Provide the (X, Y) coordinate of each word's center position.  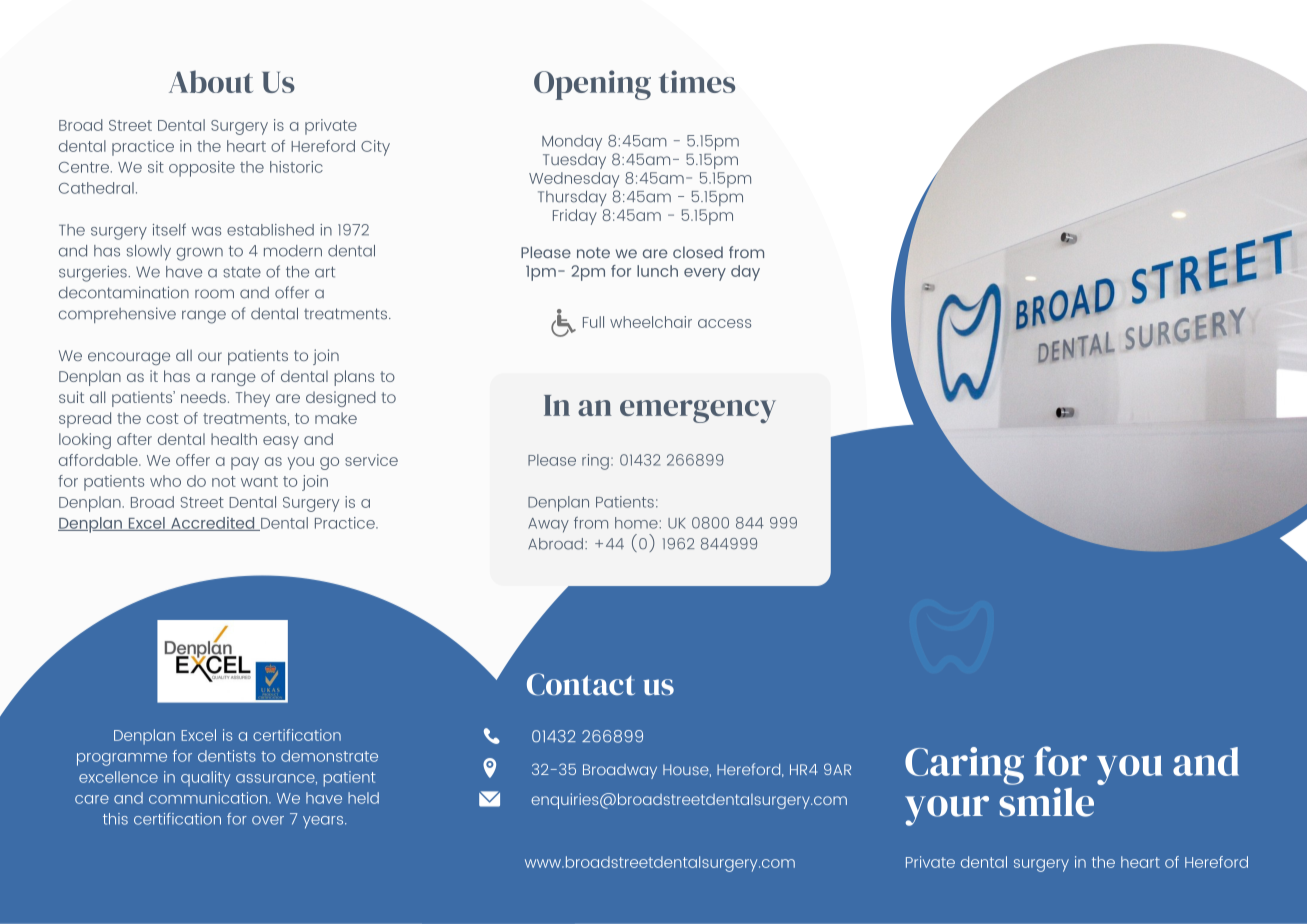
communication (209, 798)
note (593, 252)
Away (548, 525)
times (697, 81)
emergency (698, 412)
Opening (592, 85)
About (211, 81)
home (637, 523)
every (705, 274)
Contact (581, 684)
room (214, 294)
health (234, 439)
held (363, 798)
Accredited (213, 524)
